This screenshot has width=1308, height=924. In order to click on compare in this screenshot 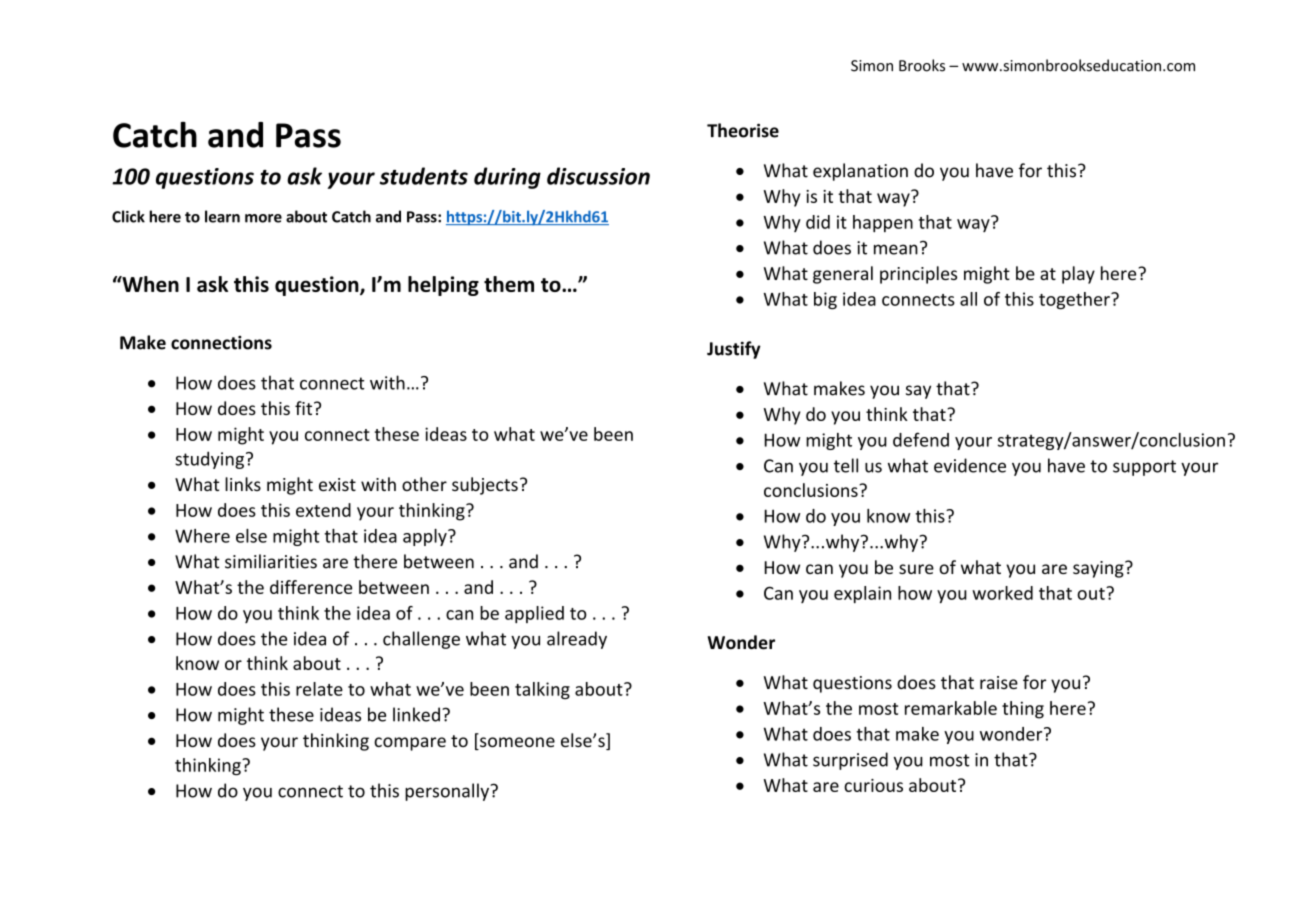, I will do `click(410, 744)`.
